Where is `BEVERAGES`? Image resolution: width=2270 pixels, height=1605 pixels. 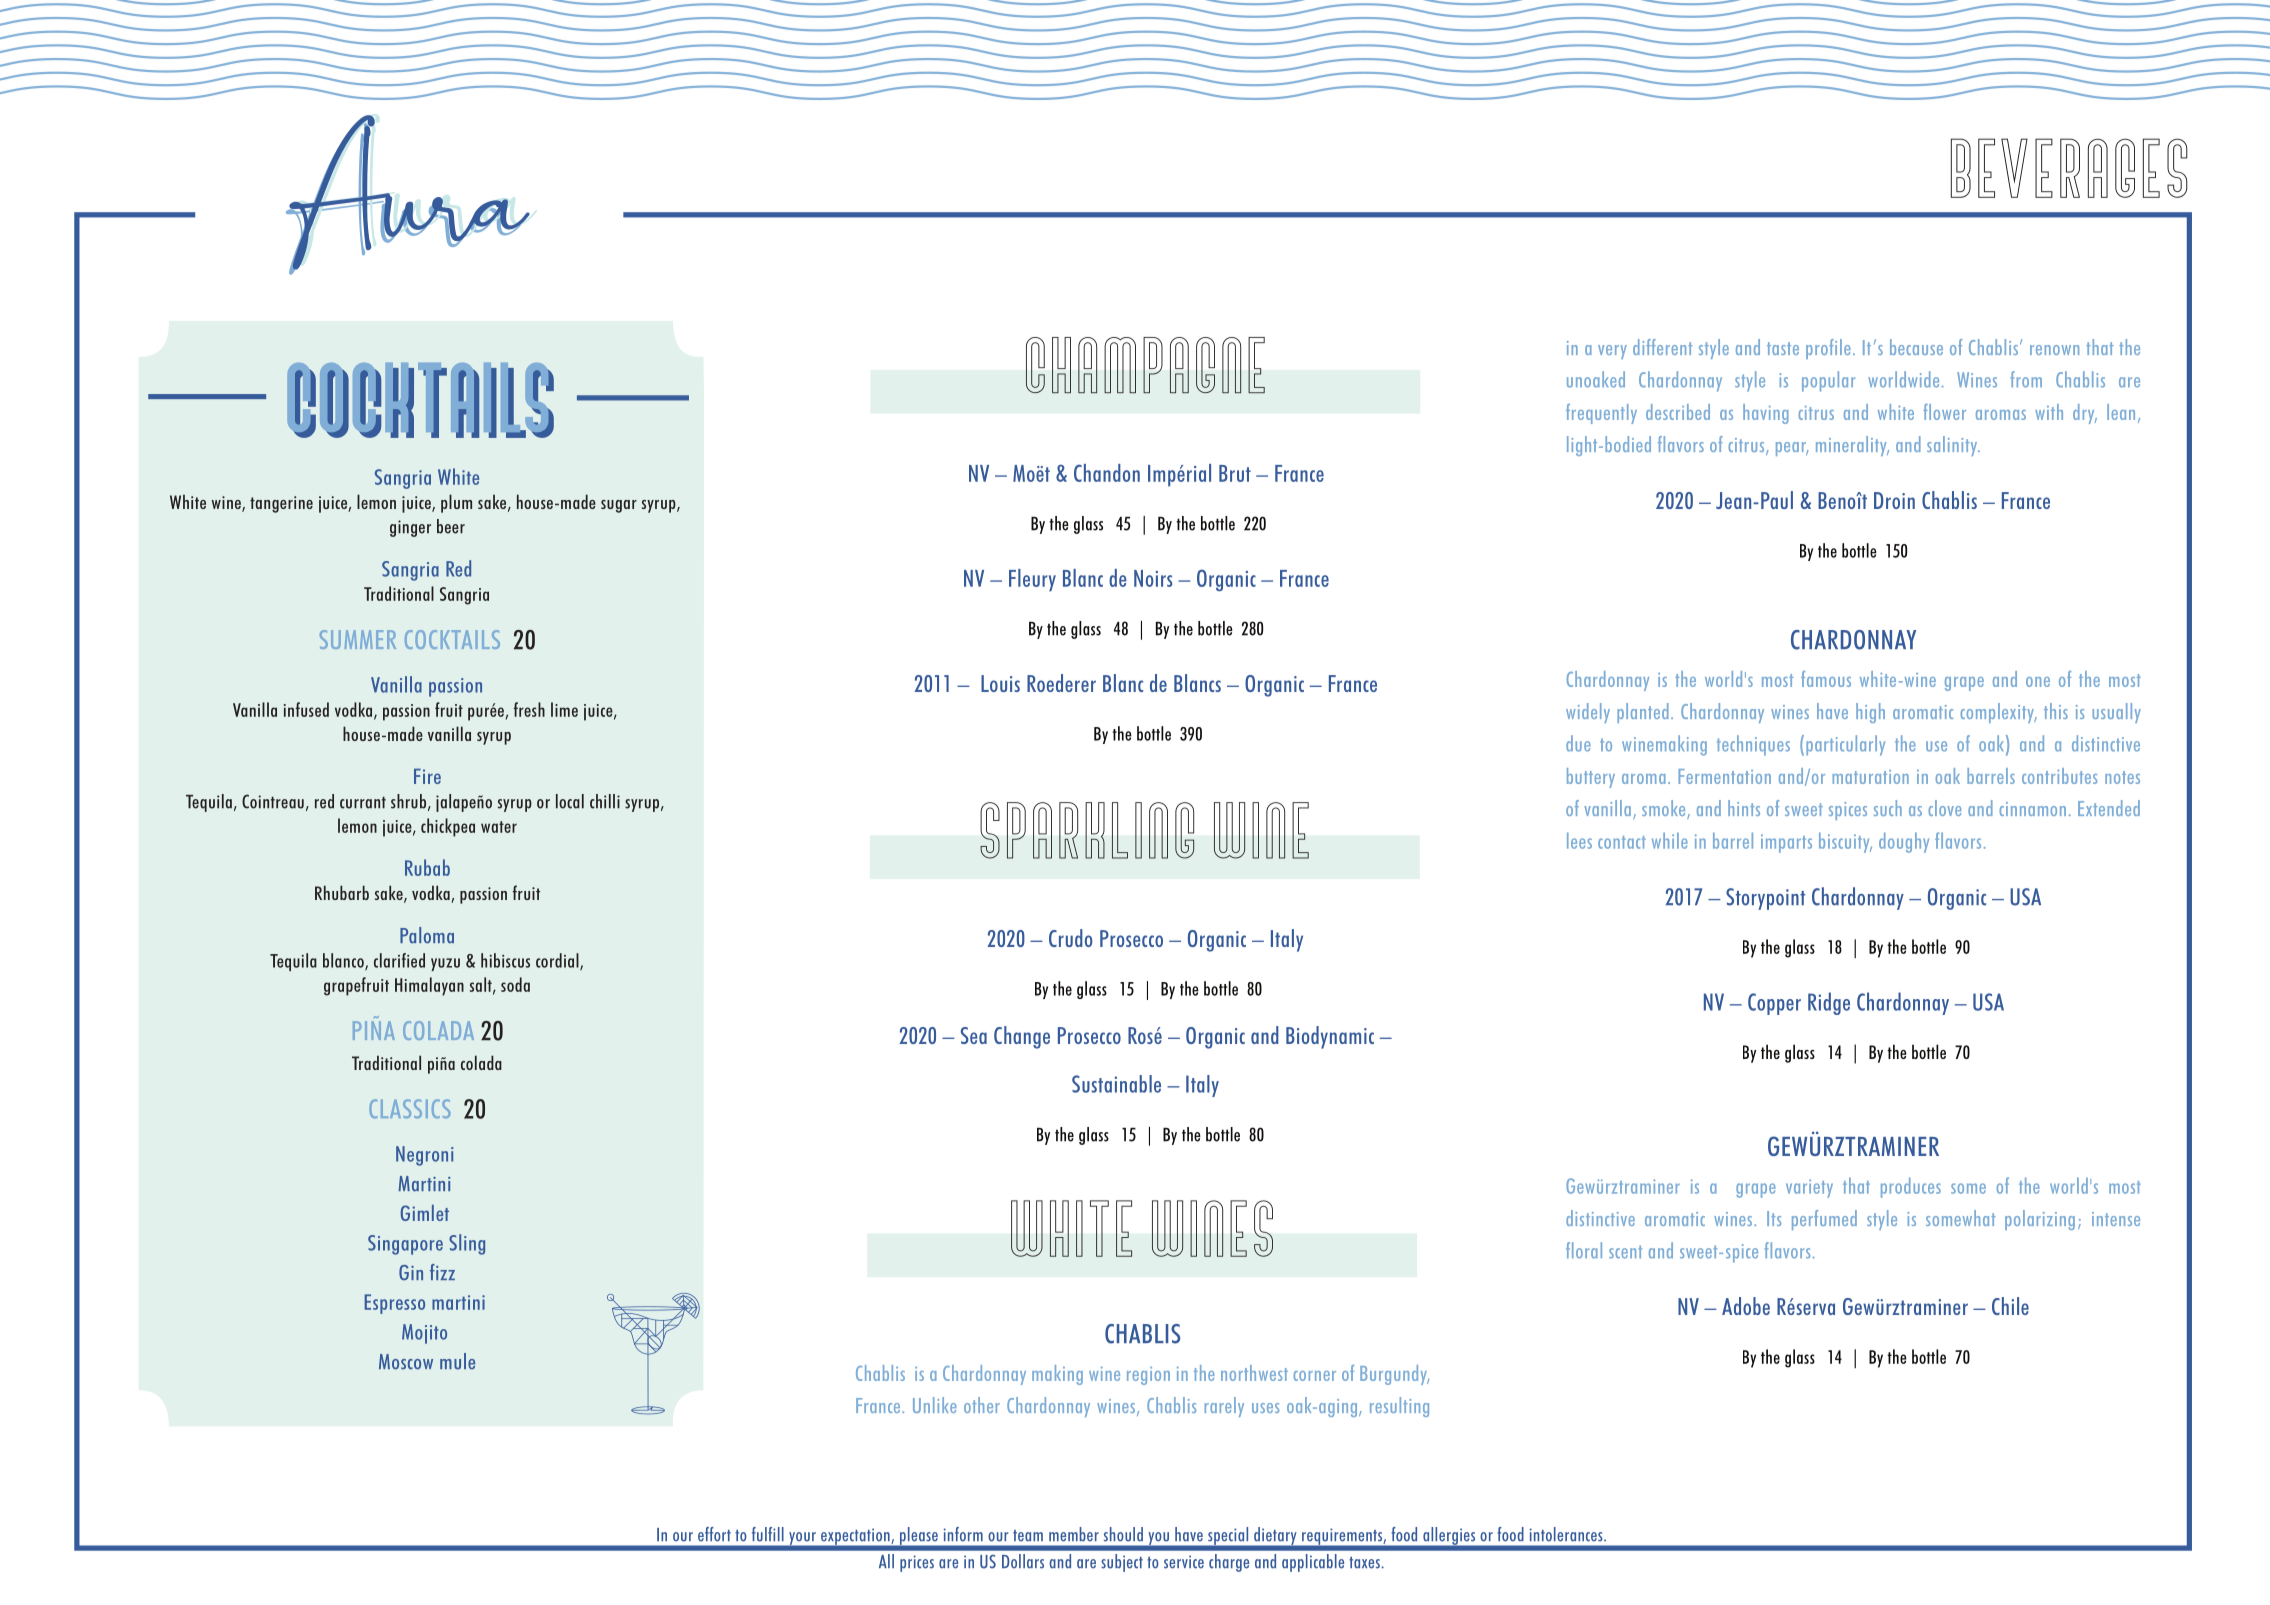
BEVERAGES is located at coordinates (2069, 168).
